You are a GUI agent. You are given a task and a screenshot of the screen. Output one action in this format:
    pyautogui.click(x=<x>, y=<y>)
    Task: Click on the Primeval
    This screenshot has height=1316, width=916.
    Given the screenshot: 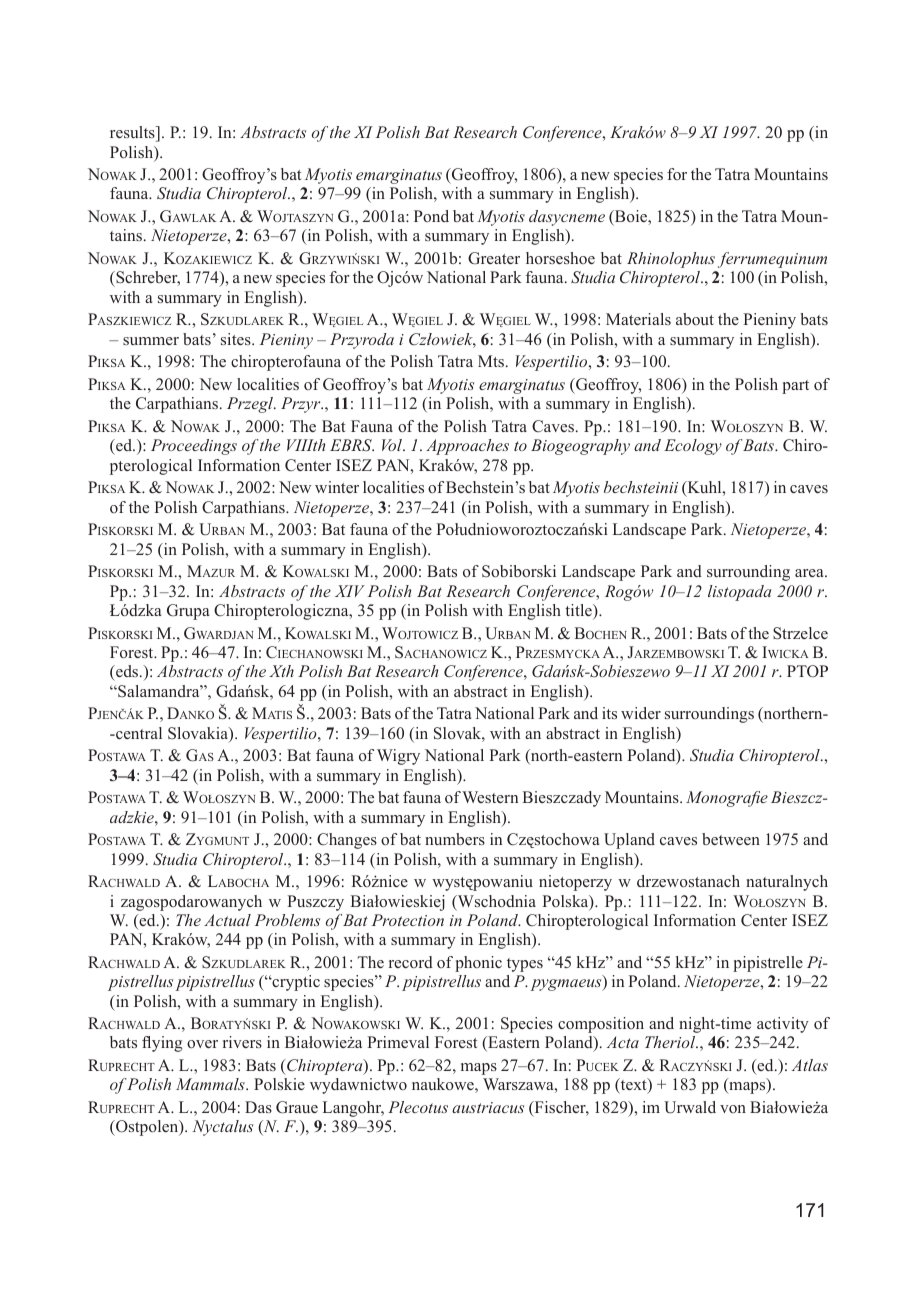 What is the action you would take?
    pyautogui.click(x=398, y=1042)
